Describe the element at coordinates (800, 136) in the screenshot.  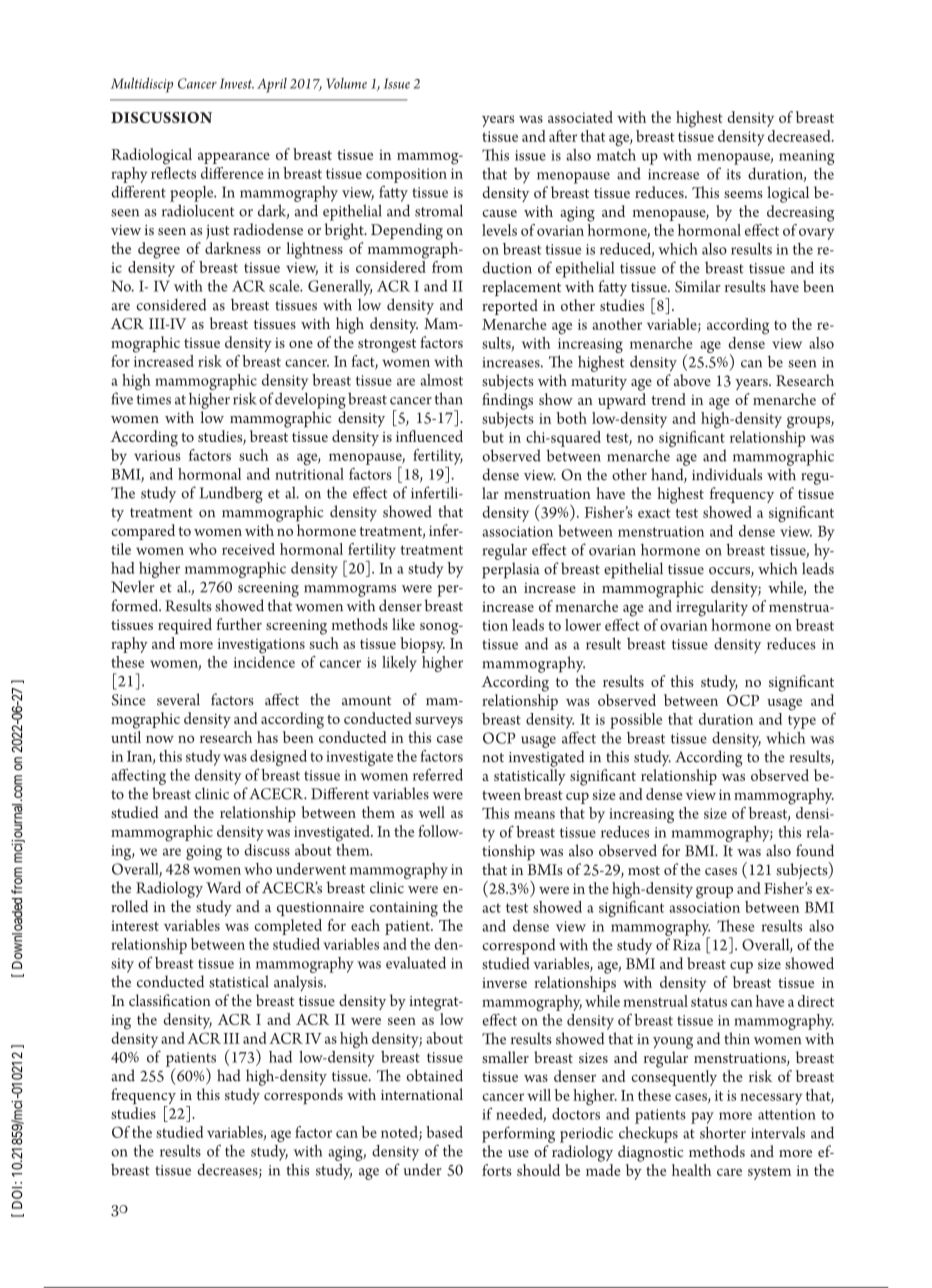
I see `decreased` at that location.
